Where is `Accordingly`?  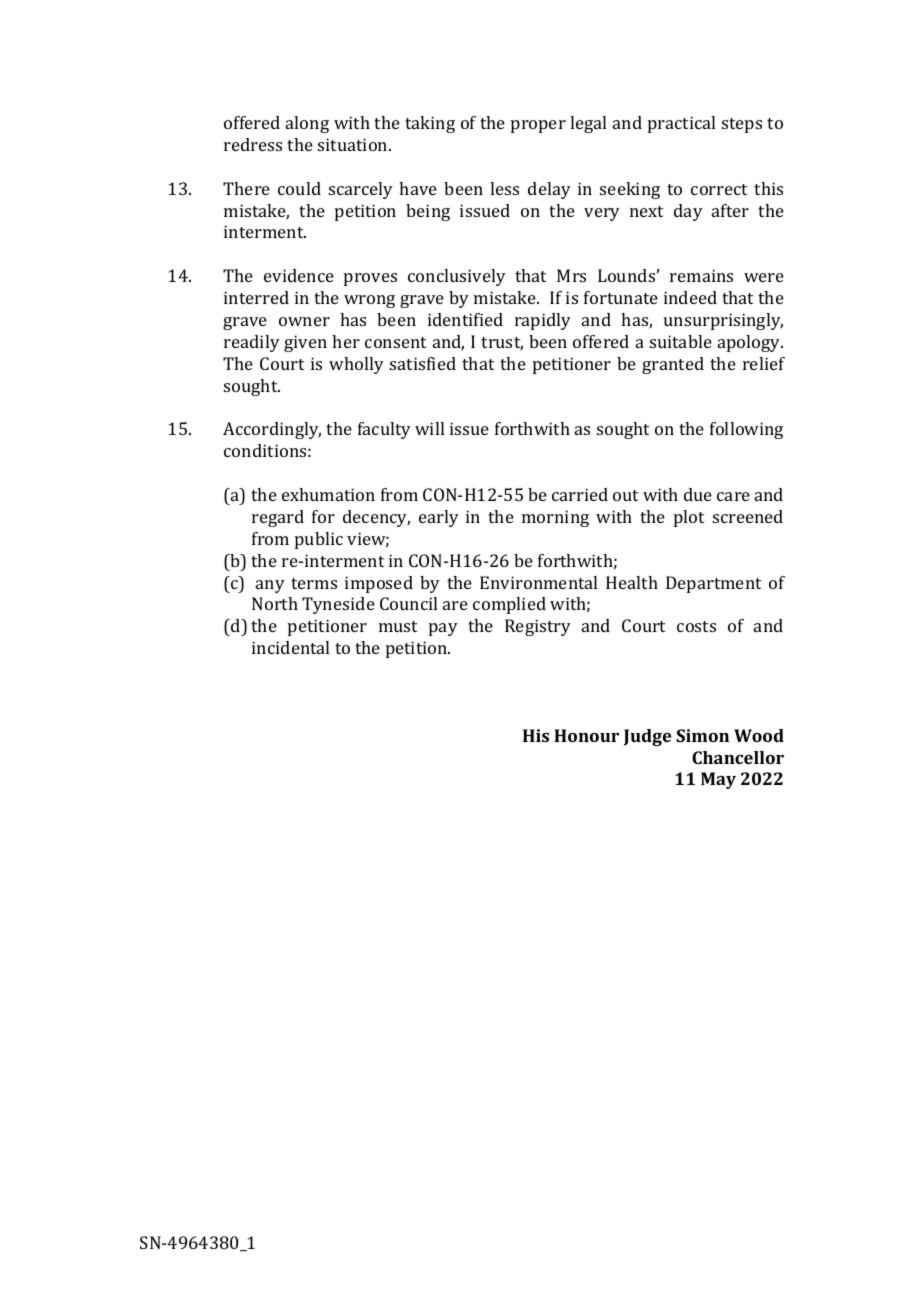 Accordingly is located at coordinates (272, 430).
